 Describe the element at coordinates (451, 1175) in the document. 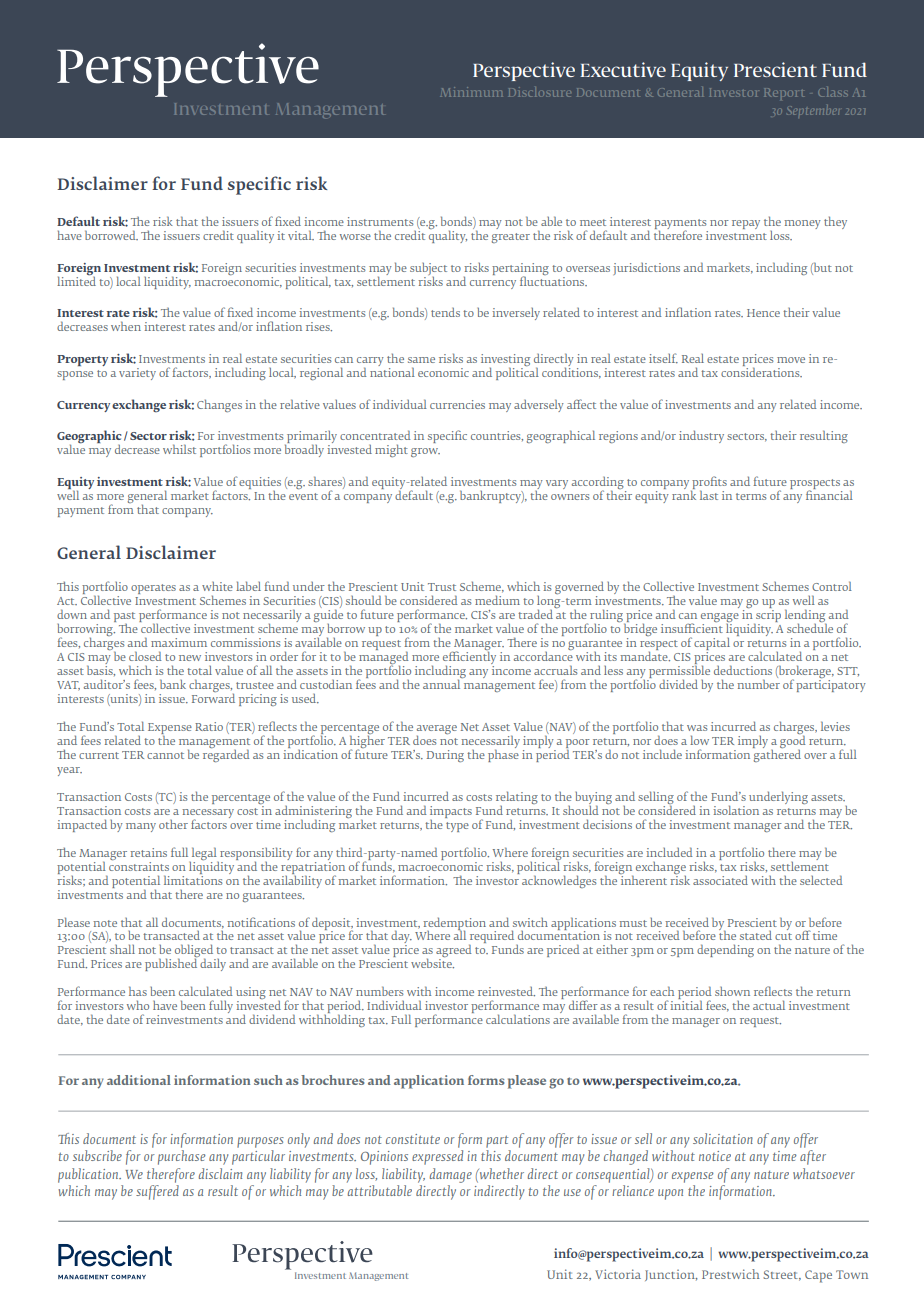

I see `damage` at that location.
